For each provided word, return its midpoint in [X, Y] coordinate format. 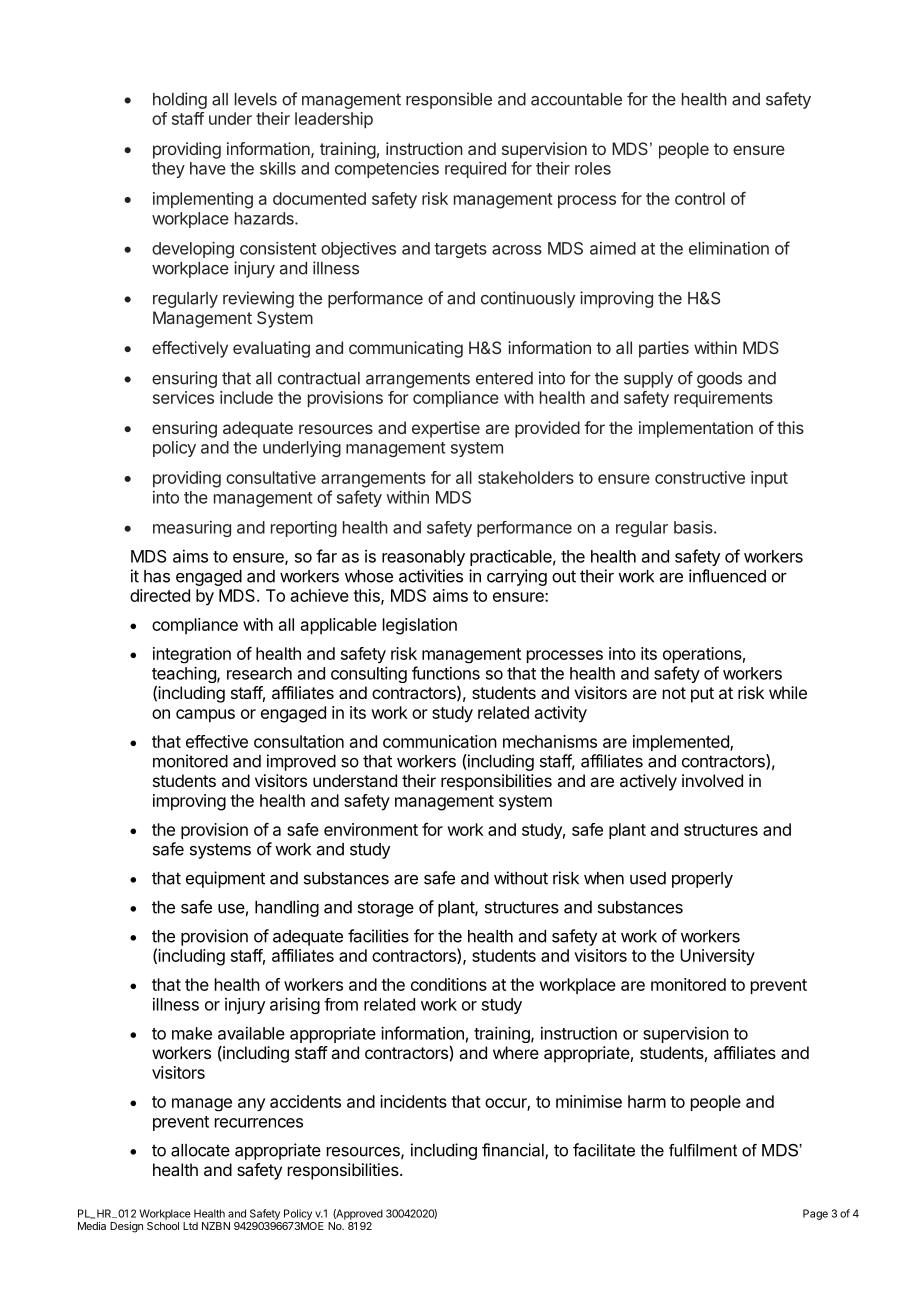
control [700, 198]
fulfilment [703, 1150]
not [674, 693]
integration [192, 655]
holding [180, 100]
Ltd [190, 1226]
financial [514, 1151]
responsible [449, 100]
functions [446, 673]
